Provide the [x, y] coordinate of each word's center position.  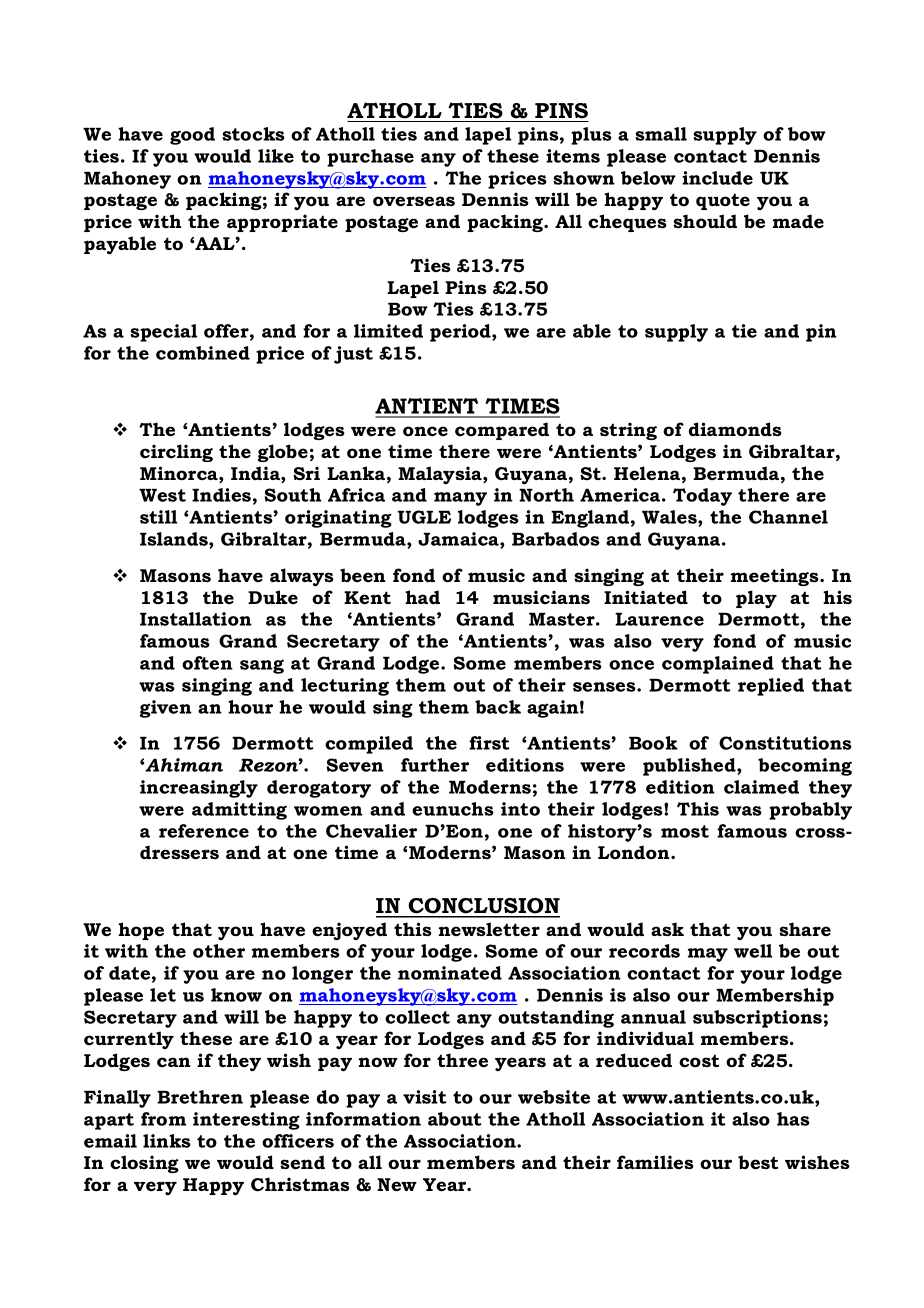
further [435, 765]
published [690, 767]
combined [203, 353]
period [461, 333]
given [166, 709]
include [717, 178]
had [422, 597]
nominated [450, 973]
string [628, 431]
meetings [776, 577]
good [192, 136]
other [219, 951]
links [167, 1141]
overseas [414, 201]
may [708, 955]
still [158, 517]
